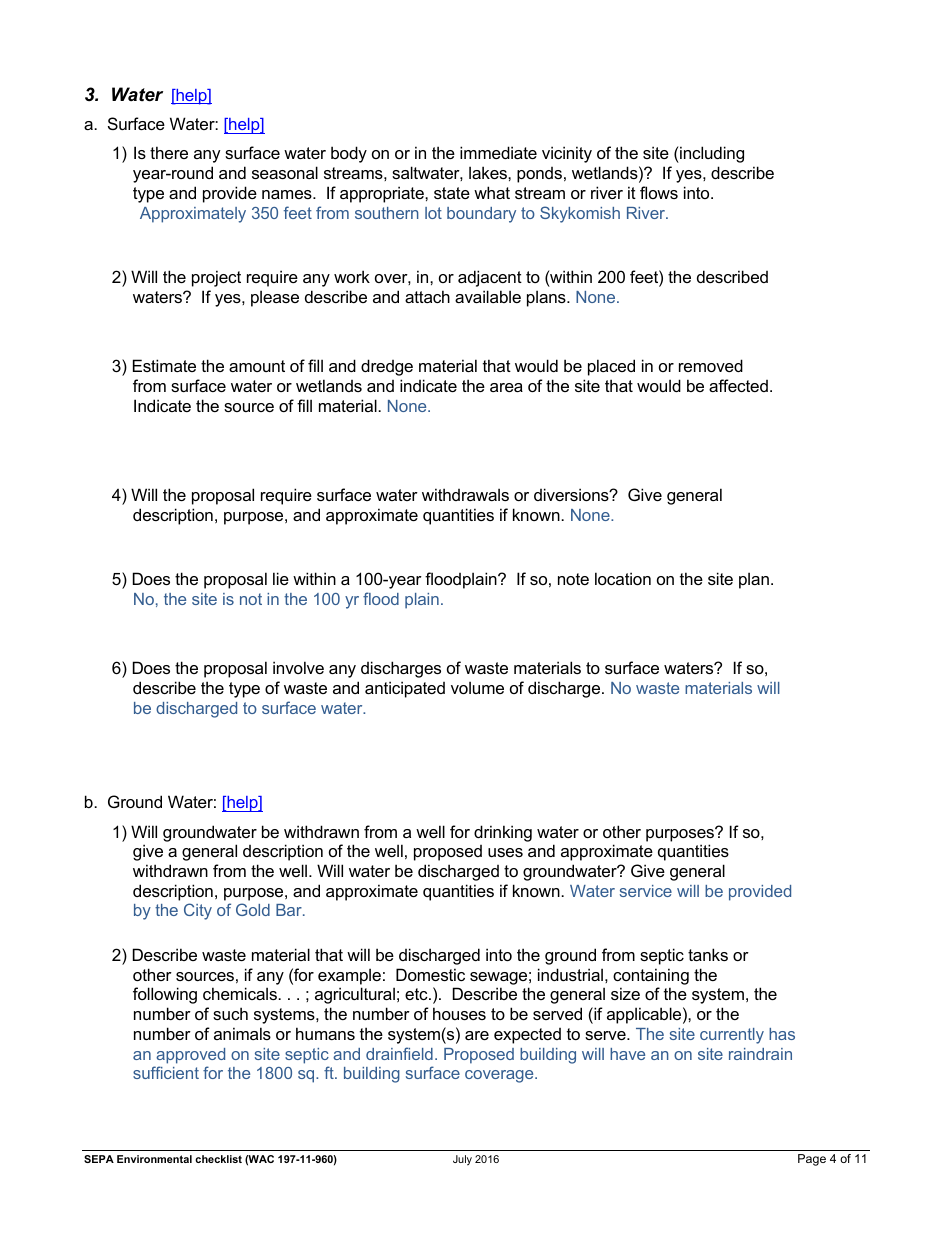 Image resolution: width=952 pixels, height=1233 pixels. I want to click on City, so click(198, 911).
